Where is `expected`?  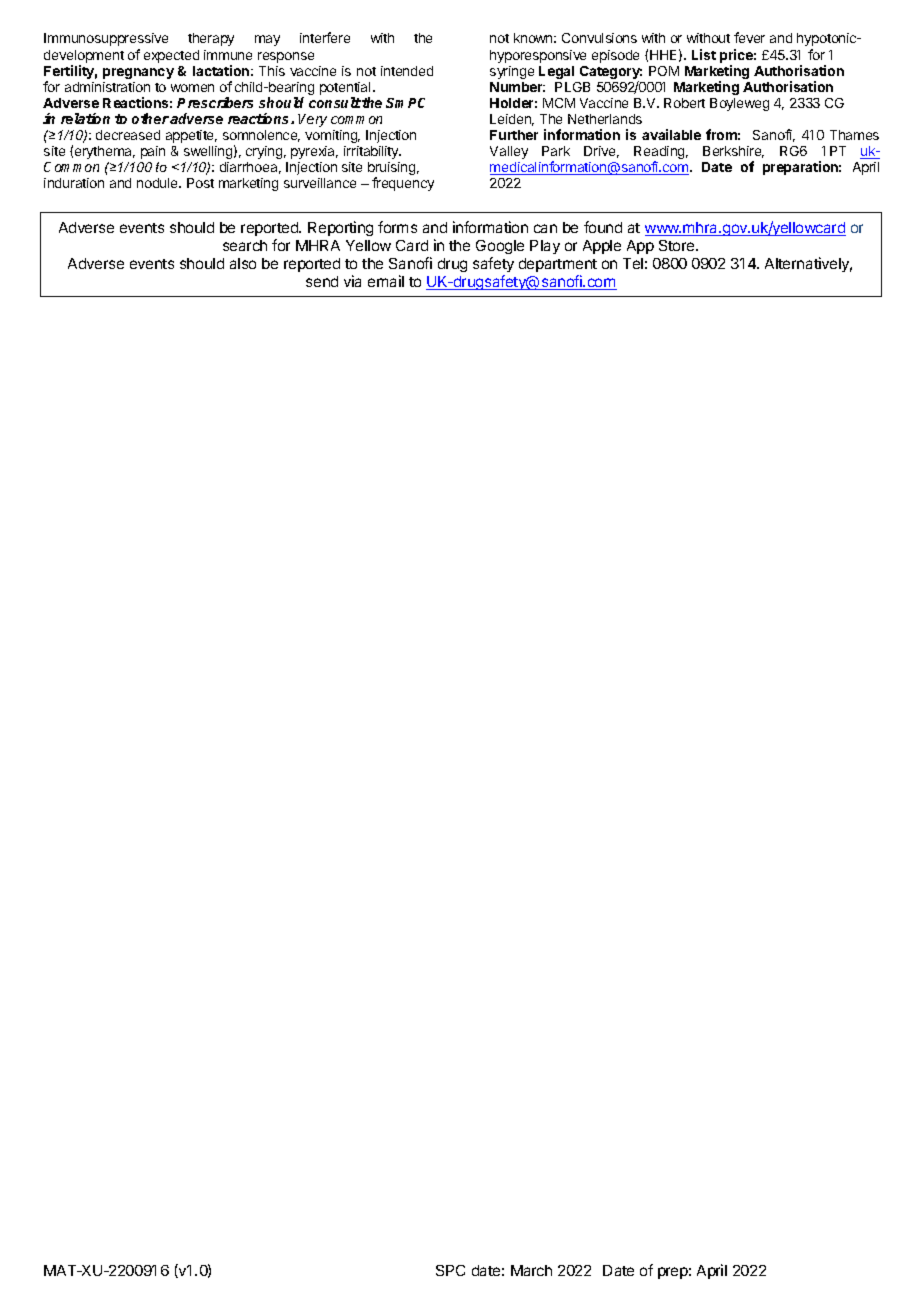 expected is located at coordinates (171, 56).
